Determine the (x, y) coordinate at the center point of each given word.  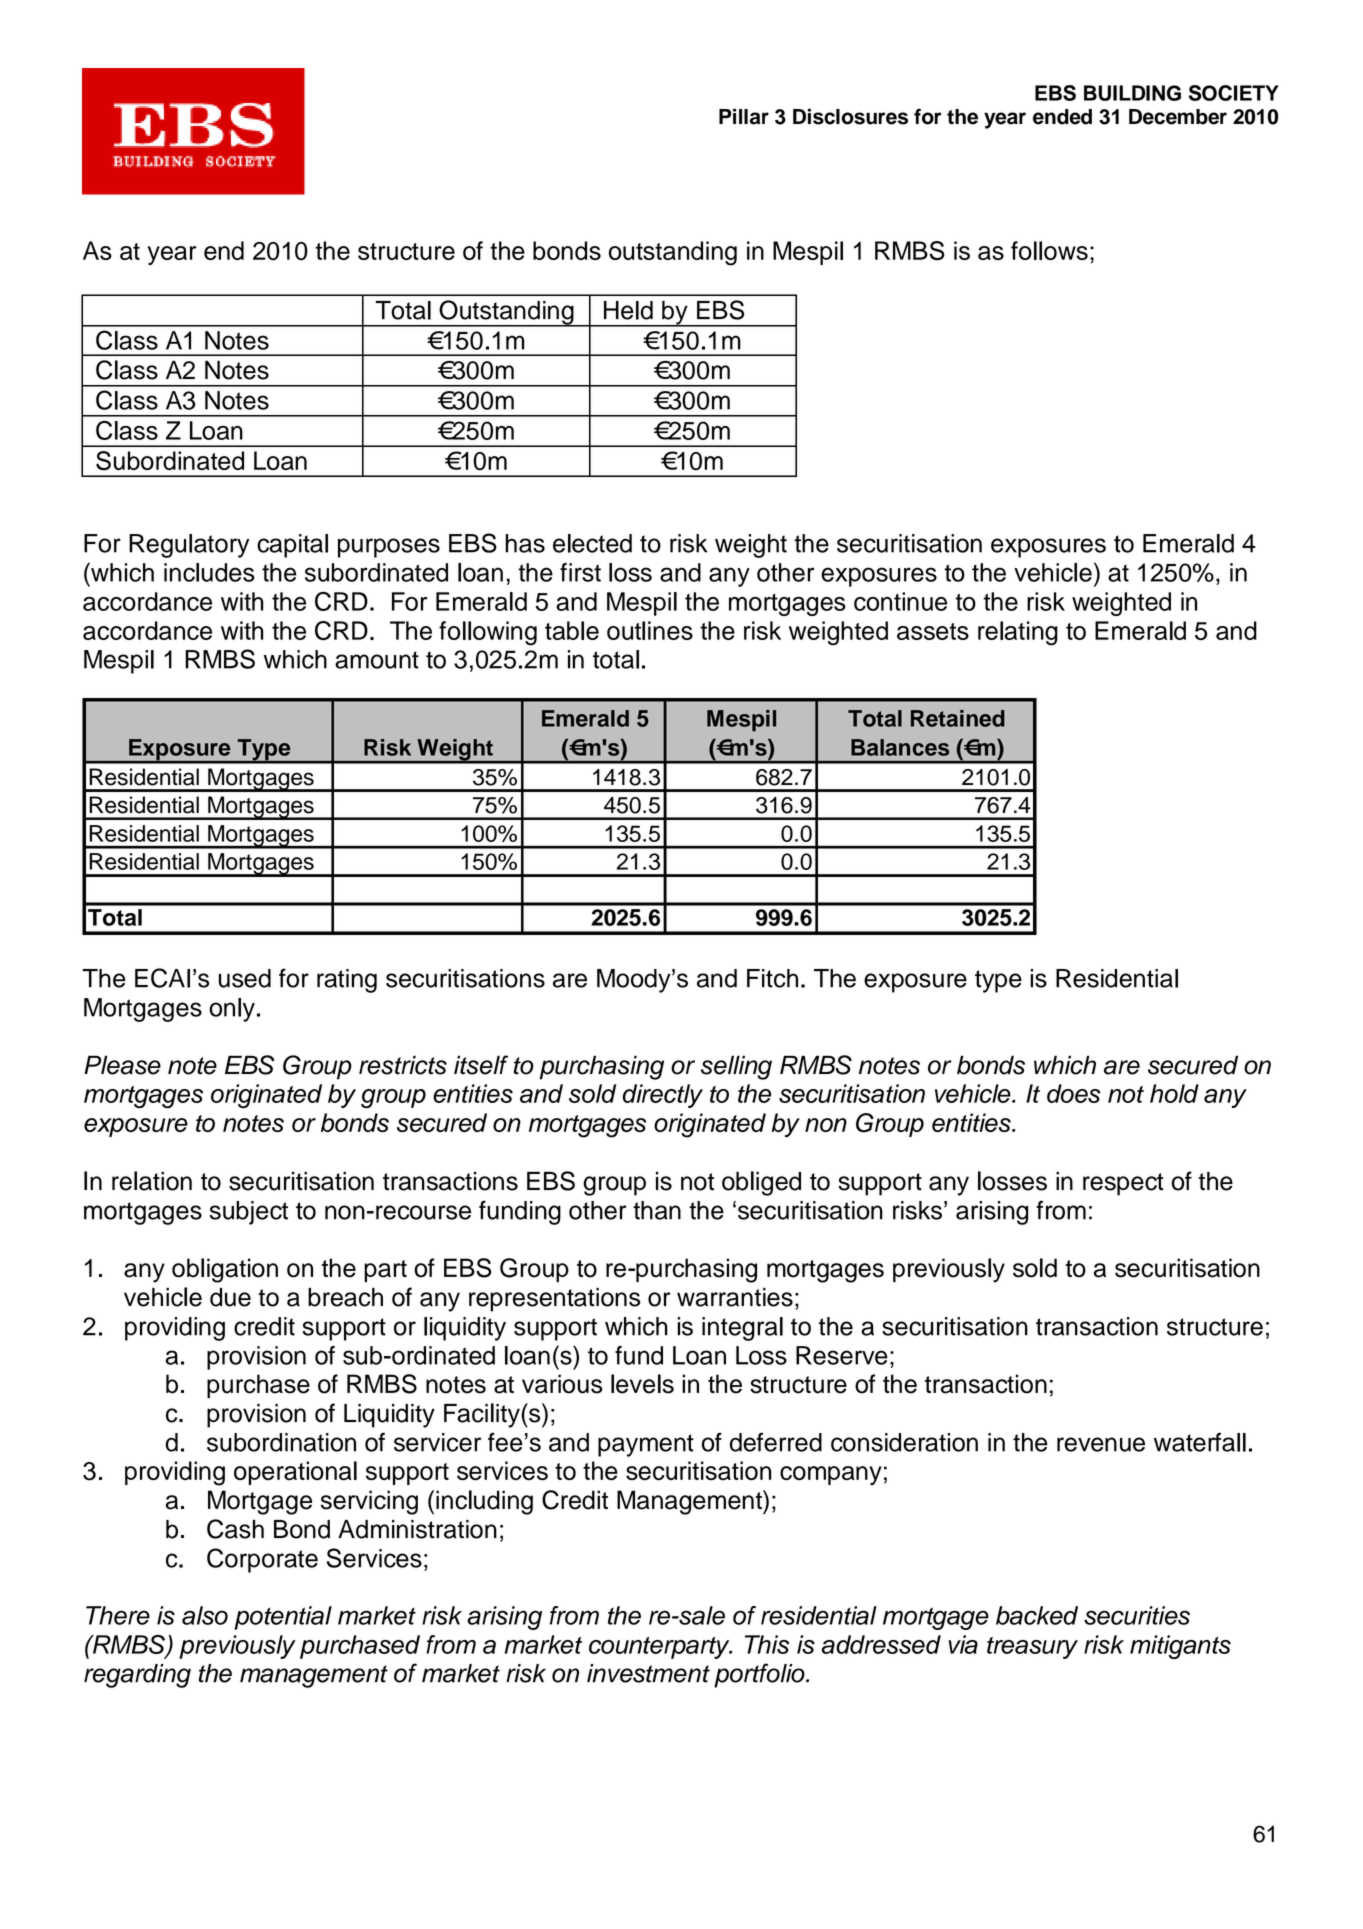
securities (1137, 1615)
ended (1062, 117)
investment (648, 1673)
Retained (958, 718)
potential (283, 1618)
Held (628, 310)
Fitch (772, 978)
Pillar (744, 116)
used (245, 978)
